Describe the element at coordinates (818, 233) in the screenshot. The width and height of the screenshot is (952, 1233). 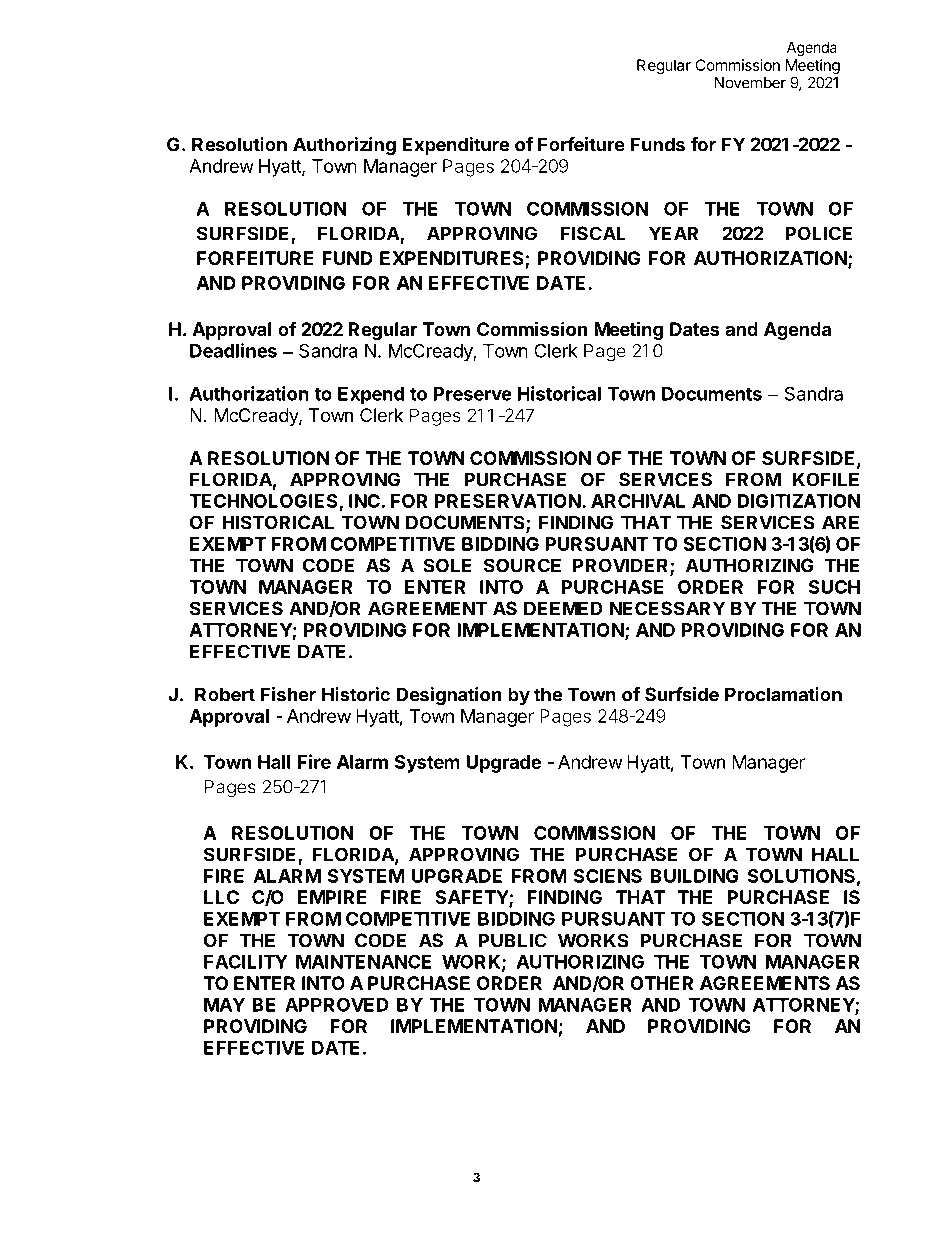
I see `POLICE` at that location.
